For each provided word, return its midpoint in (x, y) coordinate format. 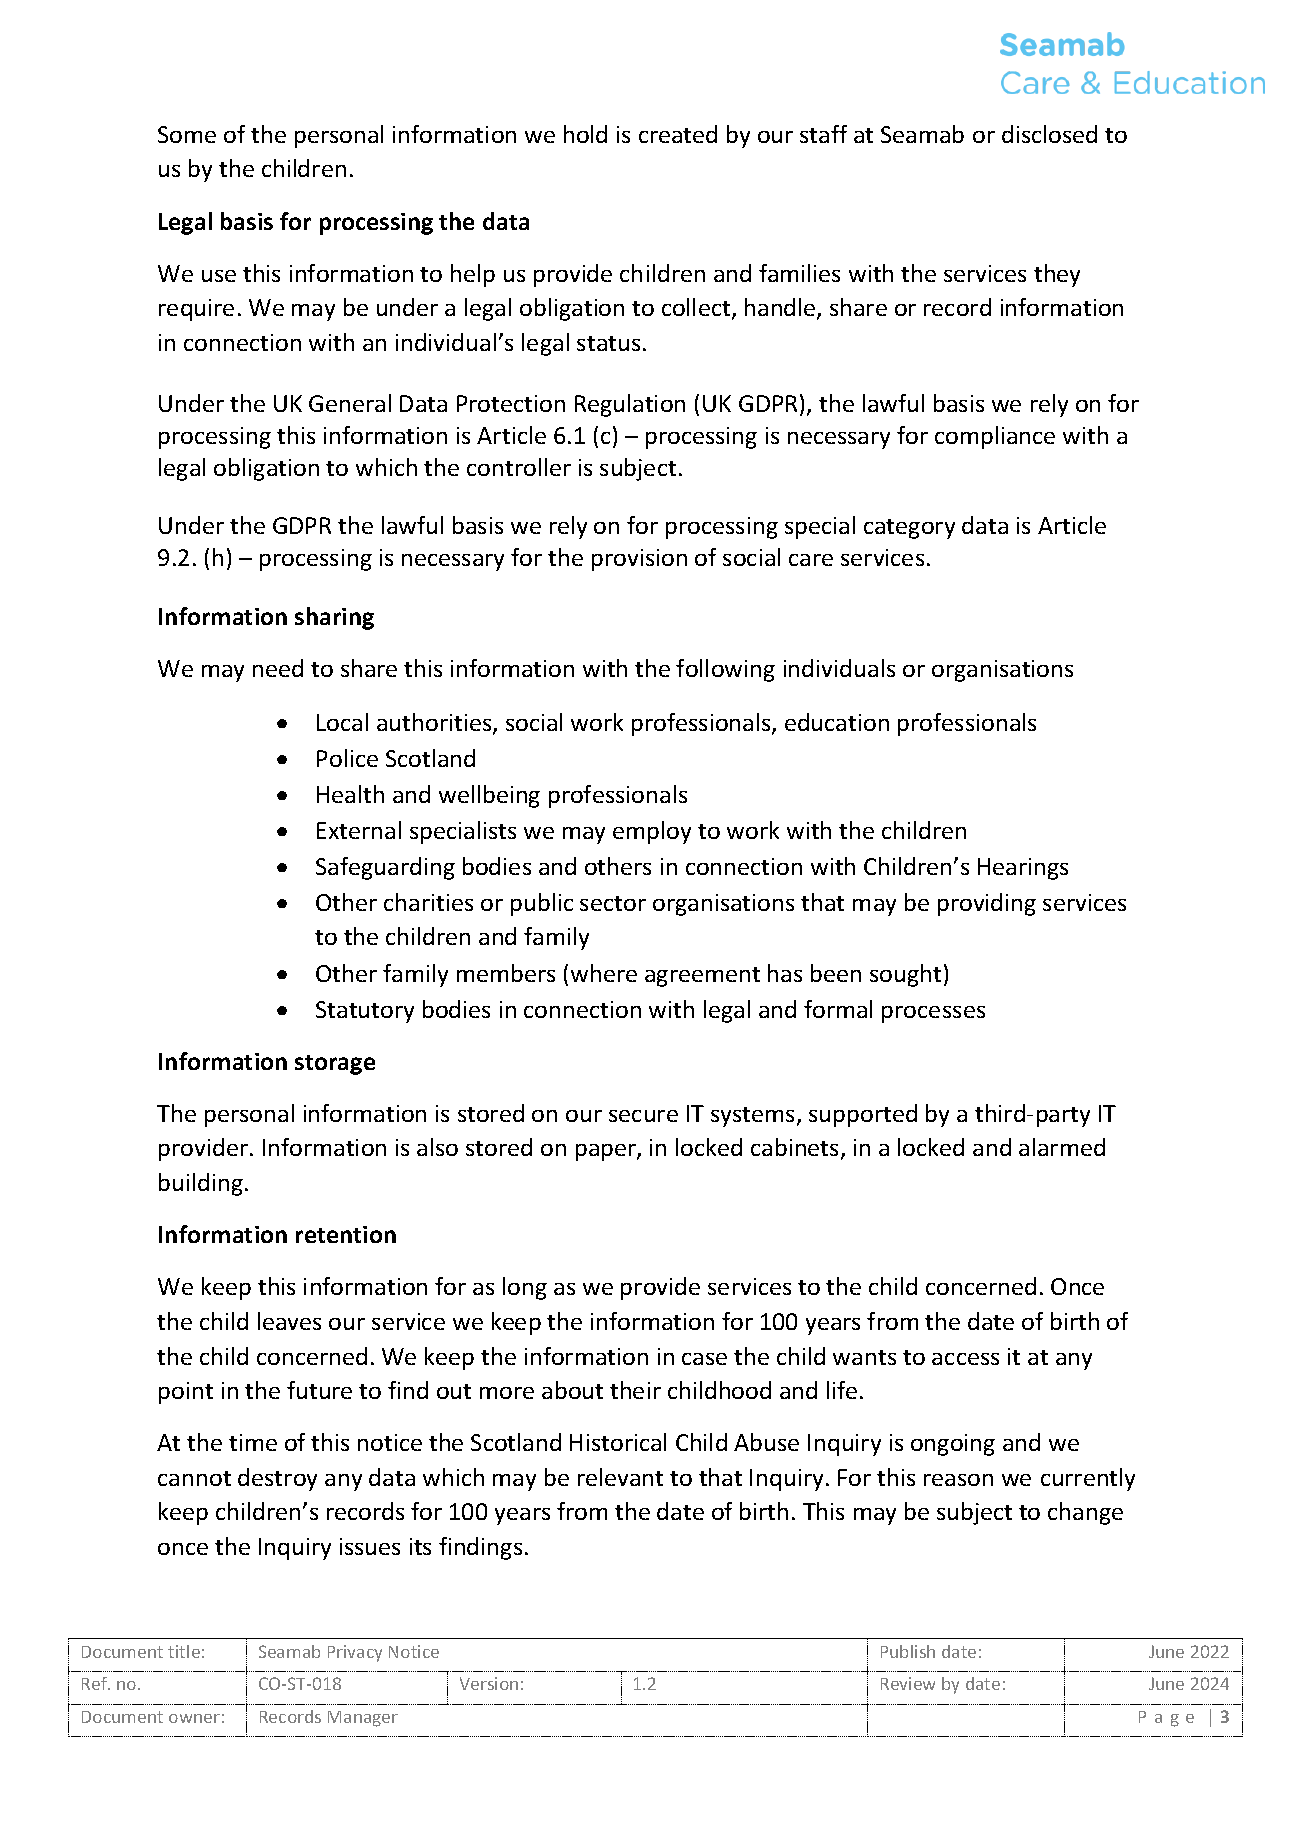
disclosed (1049, 134)
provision (639, 560)
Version (489, 1683)
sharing (334, 618)
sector (613, 903)
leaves (289, 1321)
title (184, 1651)
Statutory (365, 1012)
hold (585, 134)
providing (987, 904)
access (965, 1359)
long (525, 1288)
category (909, 529)
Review (908, 1683)
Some (187, 134)
